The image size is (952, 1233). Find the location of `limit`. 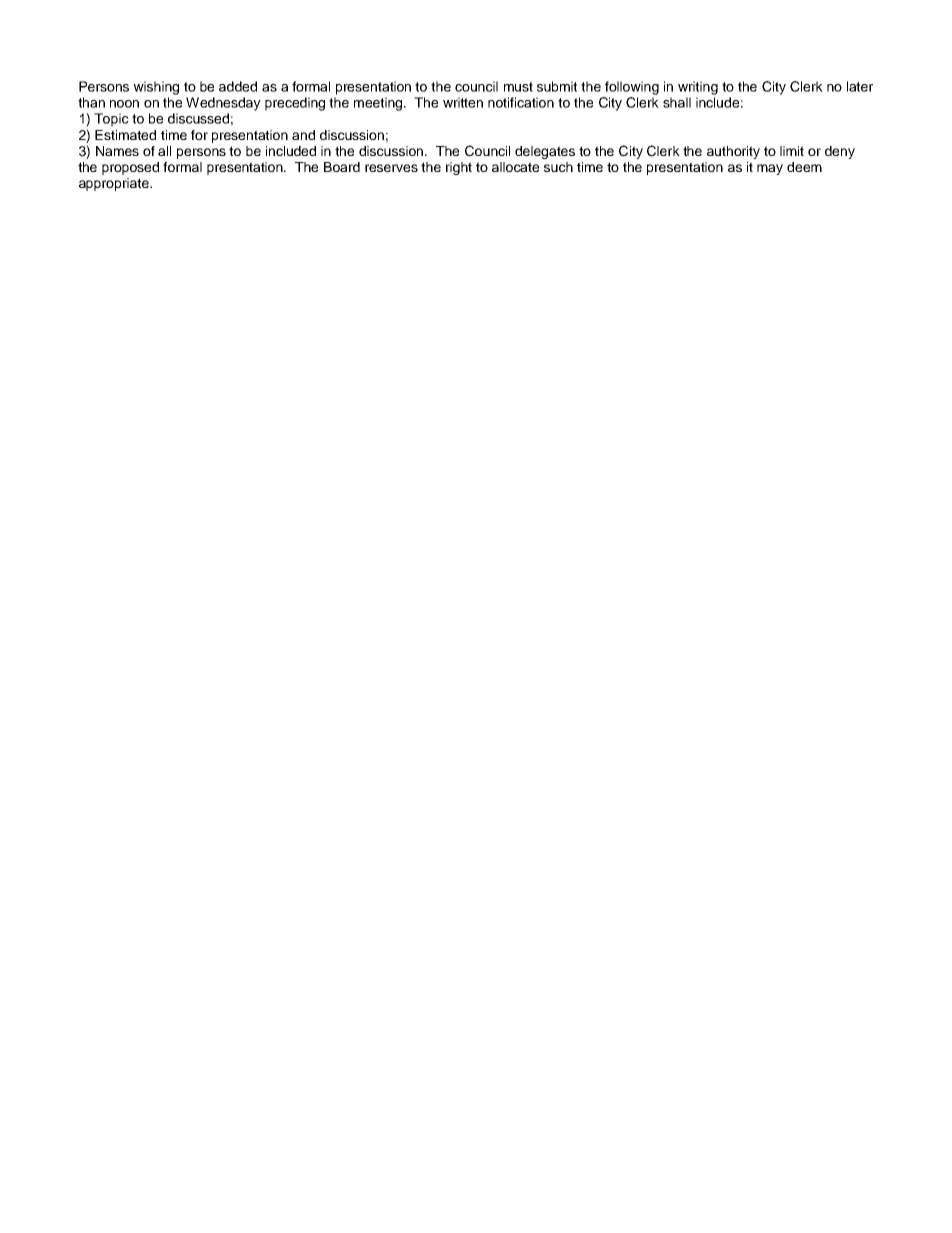

limit is located at coordinates (792, 151).
